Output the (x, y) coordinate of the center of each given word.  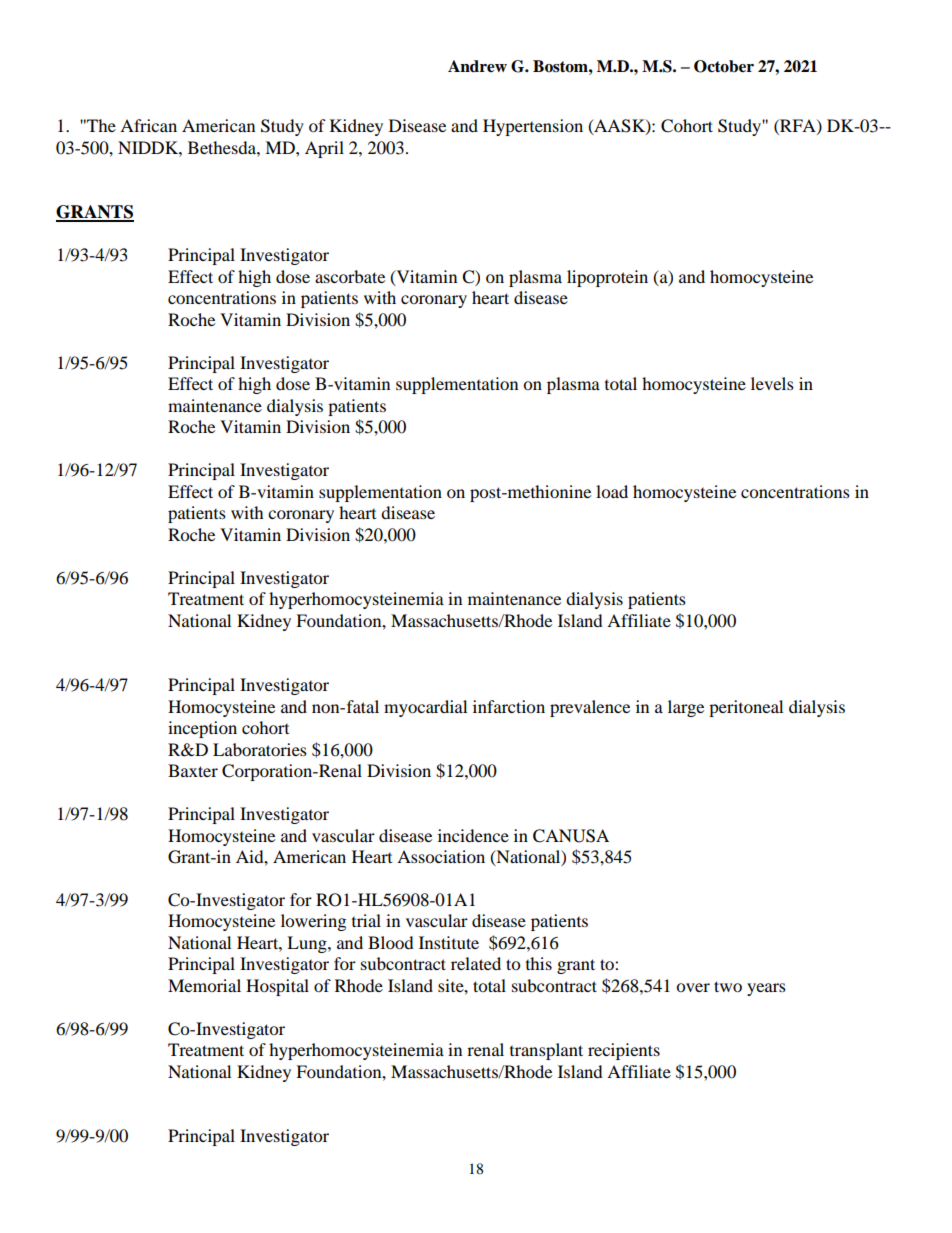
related (476, 963)
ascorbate (350, 276)
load (612, 491)
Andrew (477, 66)
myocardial (425, 708)
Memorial (204, 985)
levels (772, 383)
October (724, 66)
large (686, 708)
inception (202, 729)
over (693, 987)
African (148, 125)
